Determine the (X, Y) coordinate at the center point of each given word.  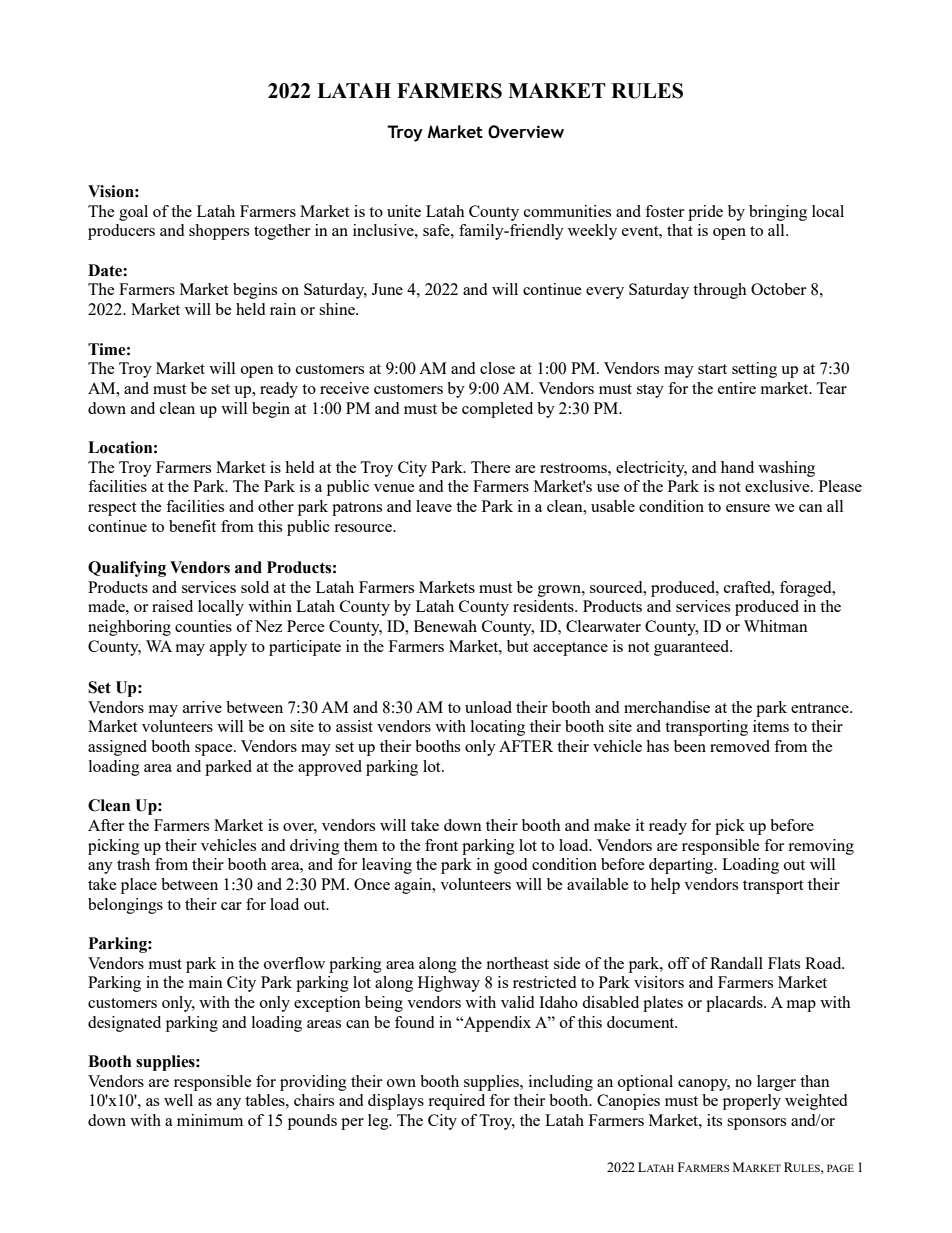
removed (740, 746)
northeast (517, 963)
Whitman (776, 626)
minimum (210, 1120)
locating (498, 728)
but (517, 646)
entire (737, 388)
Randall (736, 963)
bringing (778, 213)
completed (497, 410)
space (215, 750)
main (206, 982)
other (276, 506)
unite (404, 211)
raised (172, 606)
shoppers (219, 232)
